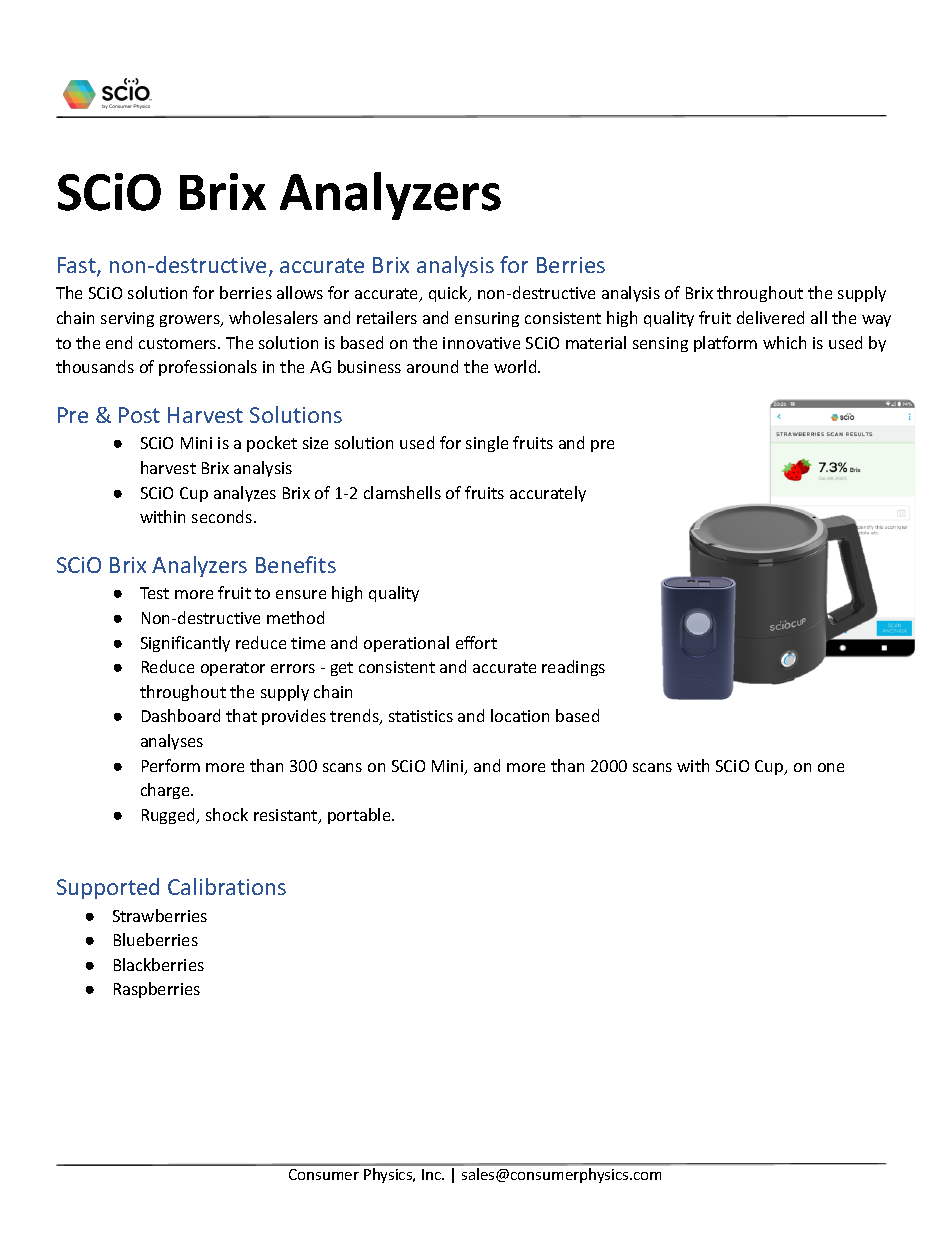  What do you see at coordinates (831, 767) in the screenshot?
I see `one` at bounding box center [831, 767].
